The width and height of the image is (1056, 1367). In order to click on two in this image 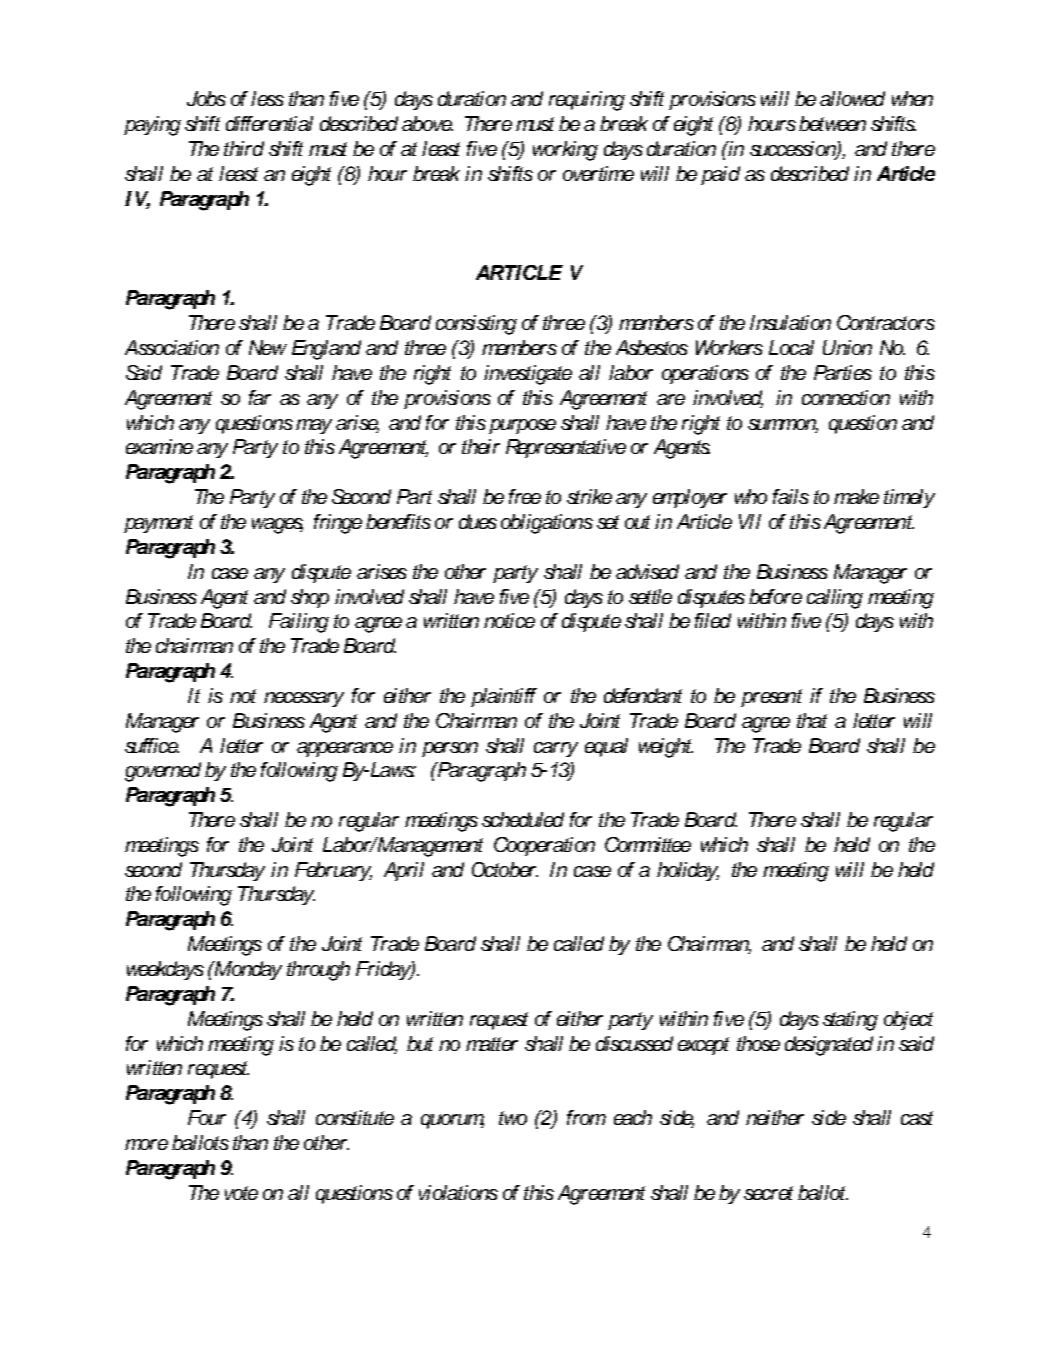, I will do `click(513, 1118)`.
